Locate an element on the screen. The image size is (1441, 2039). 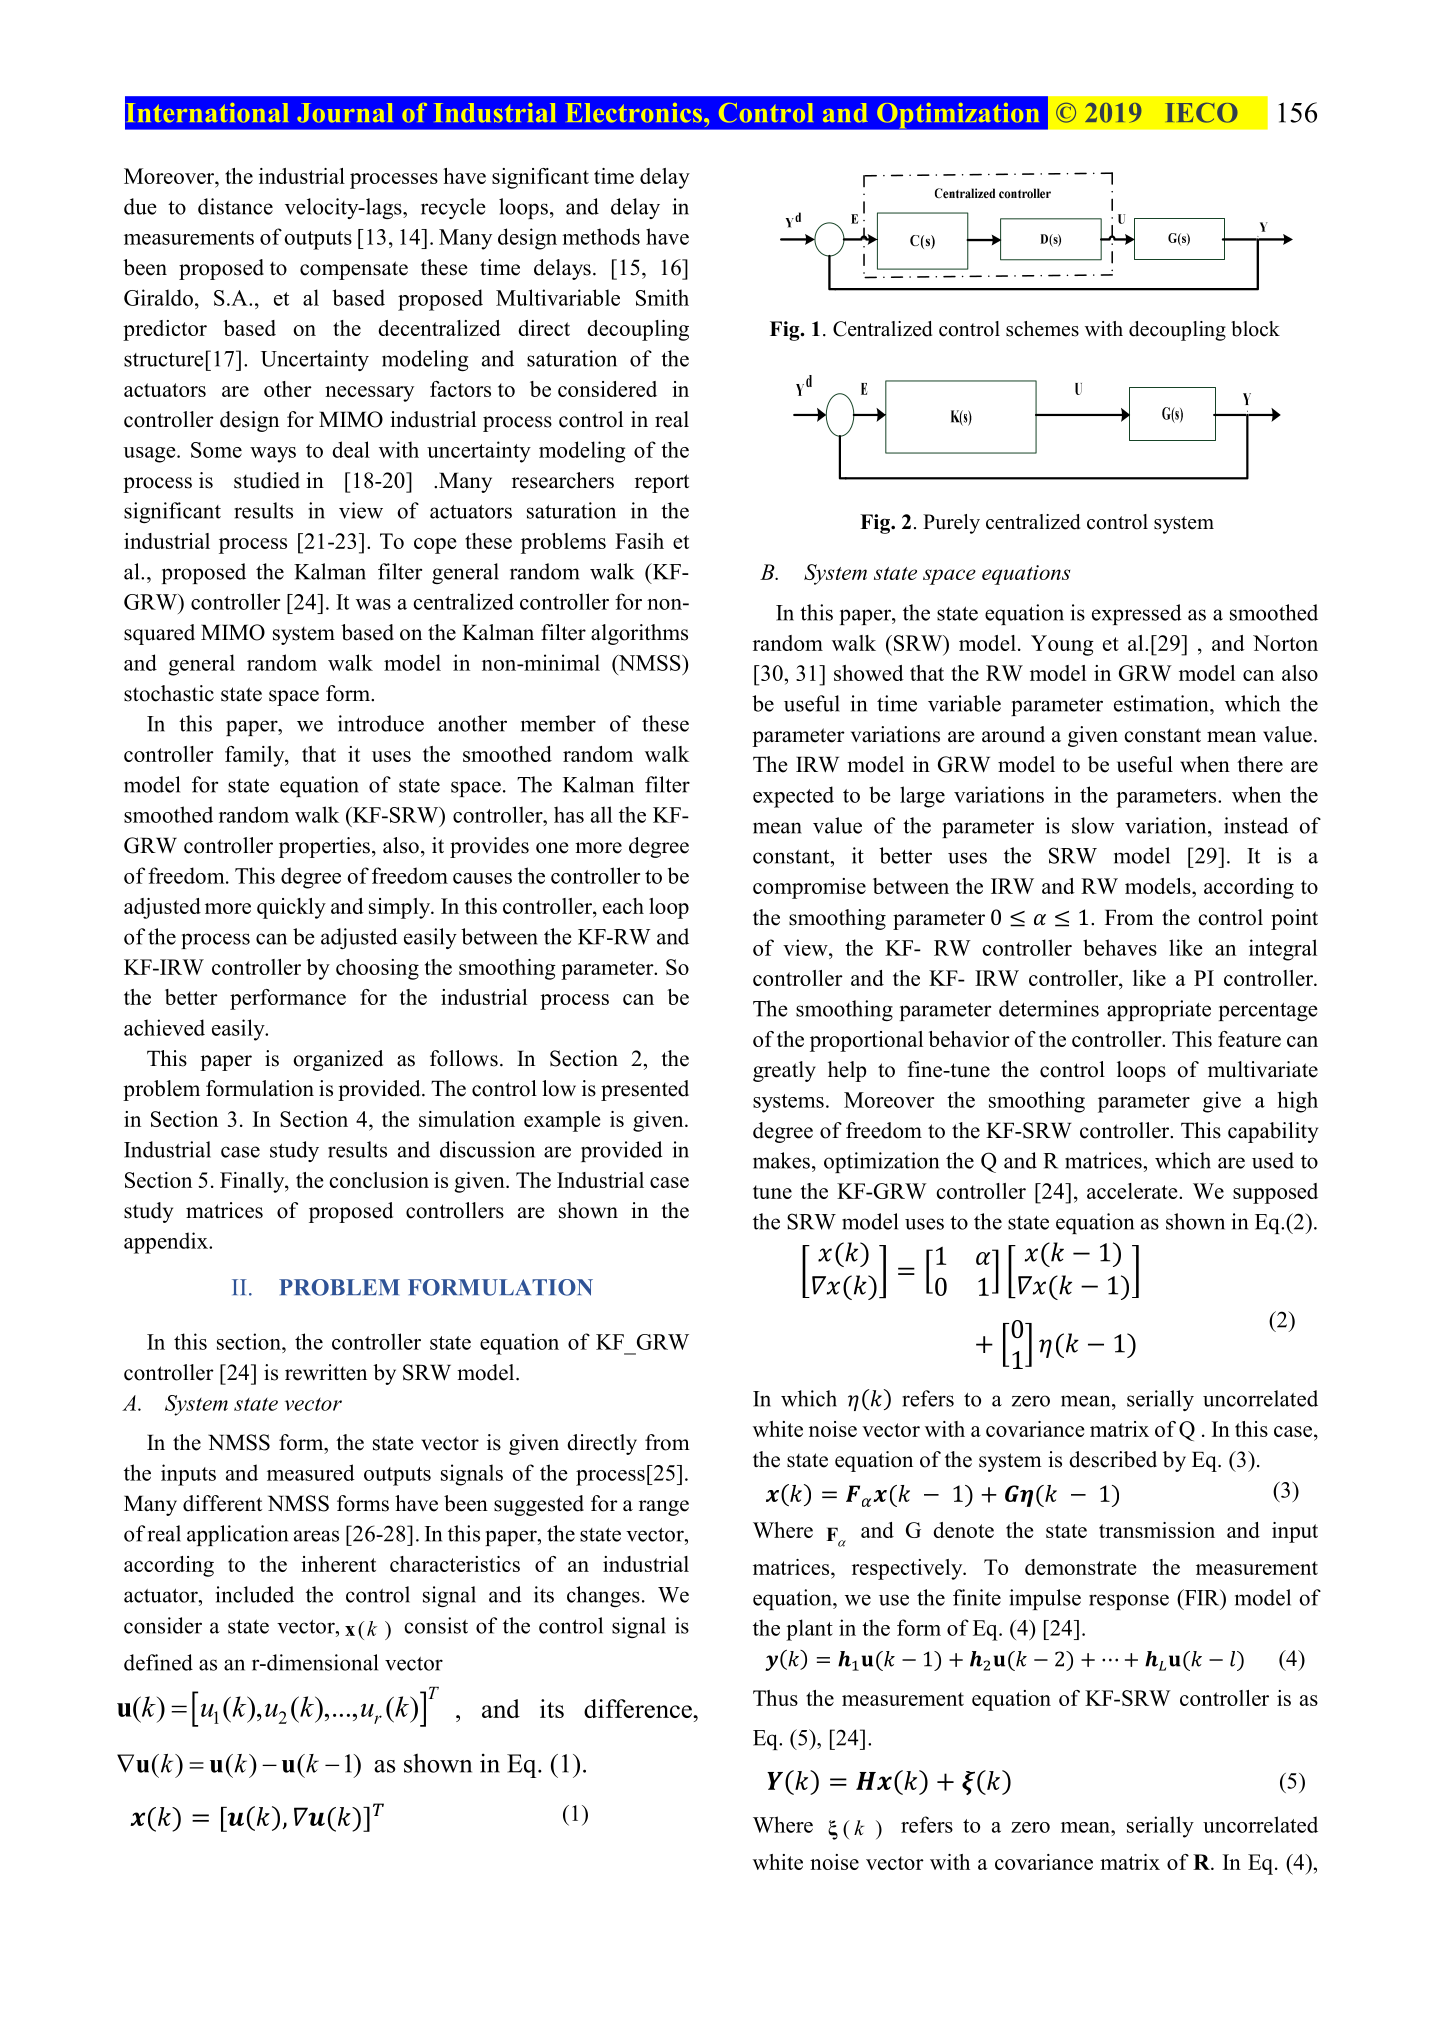
block is located at coordinates (1255, 329).
